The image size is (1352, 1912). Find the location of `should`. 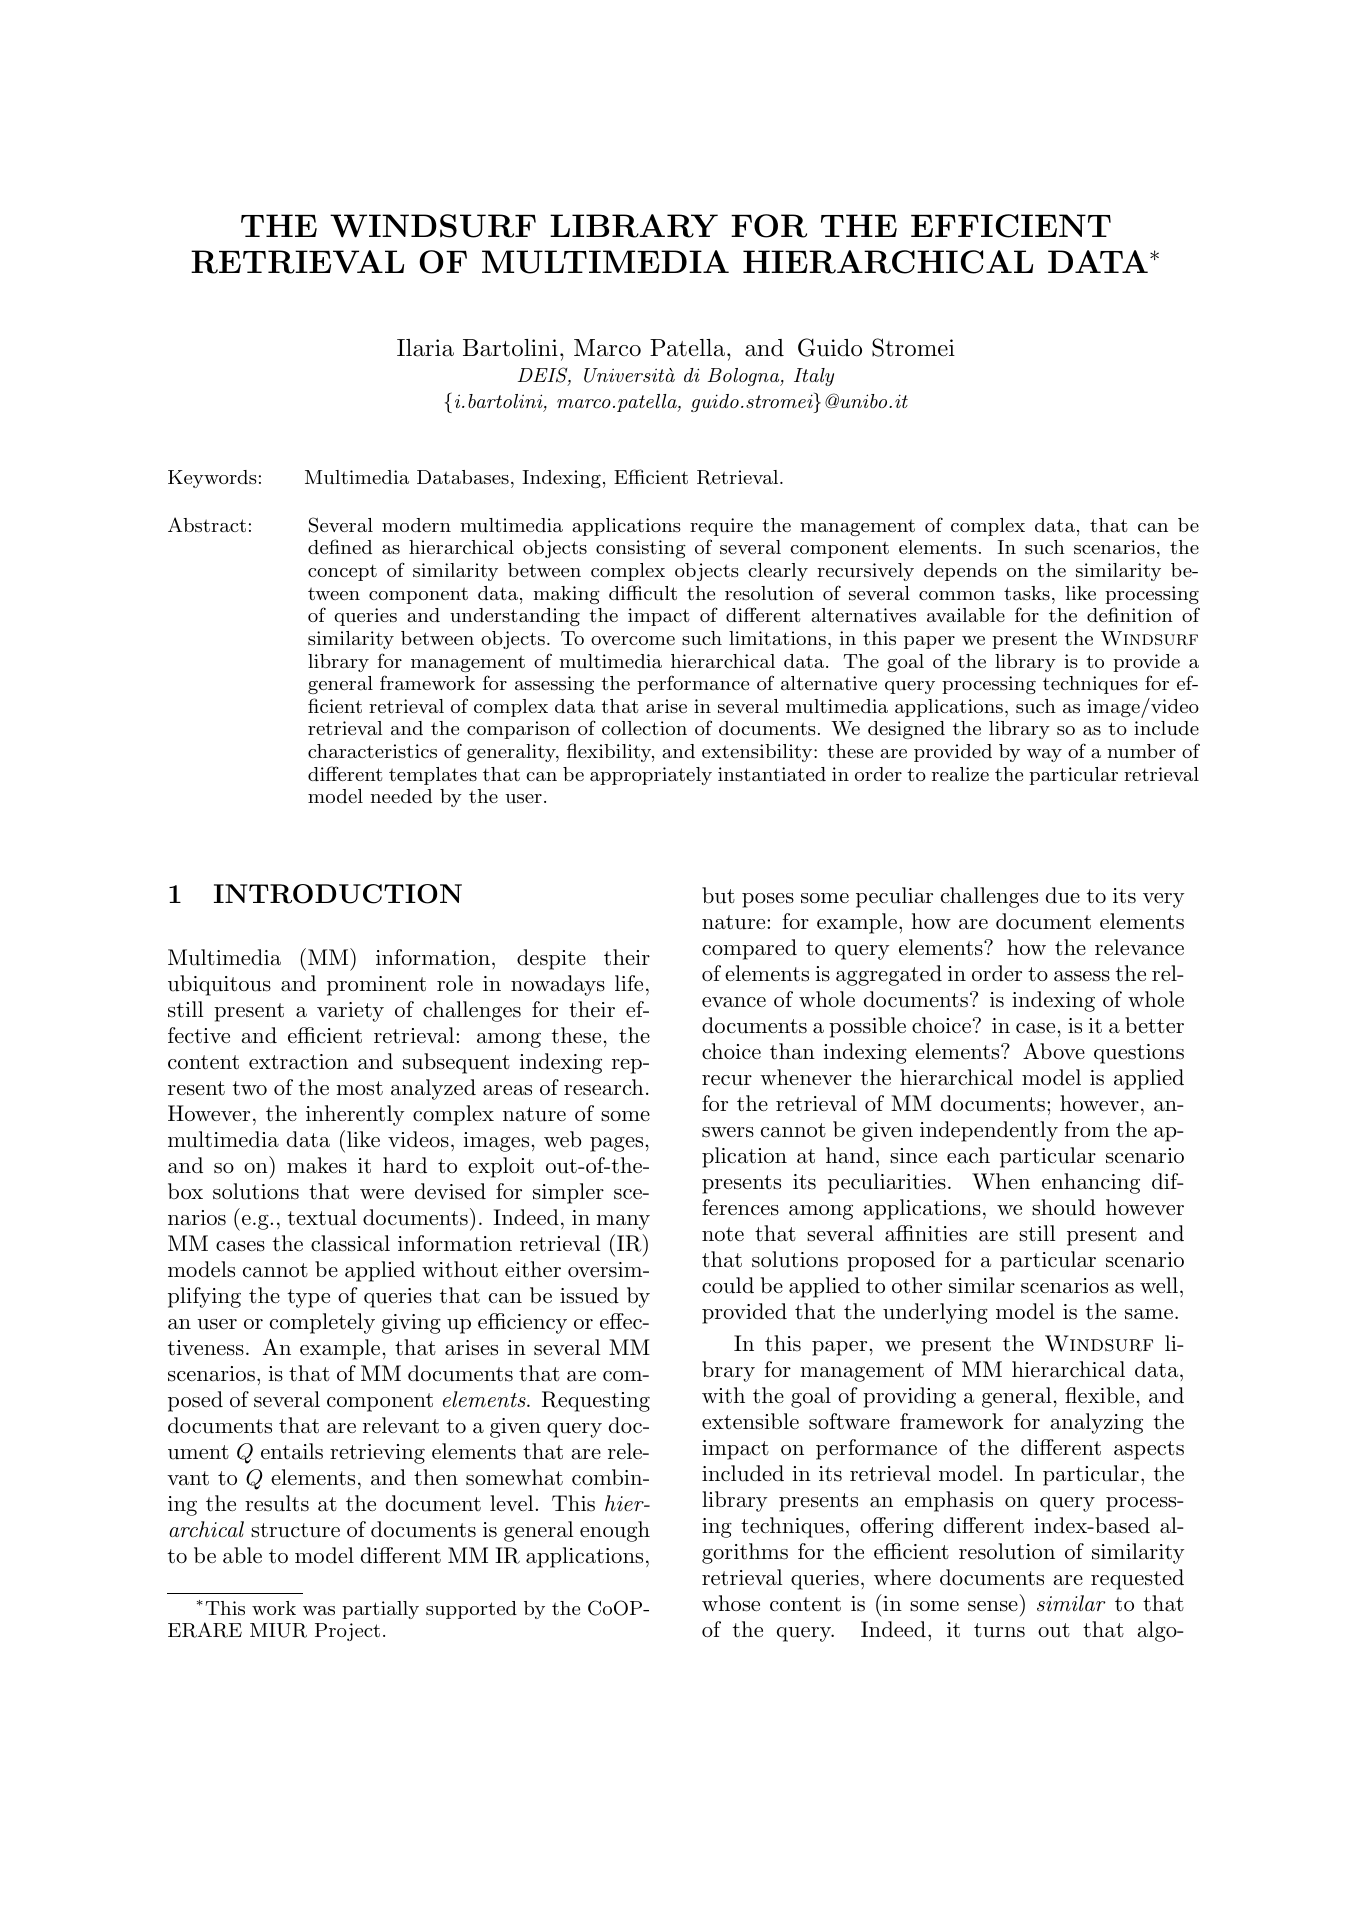

should is located at coordinates (1064, 1207).
